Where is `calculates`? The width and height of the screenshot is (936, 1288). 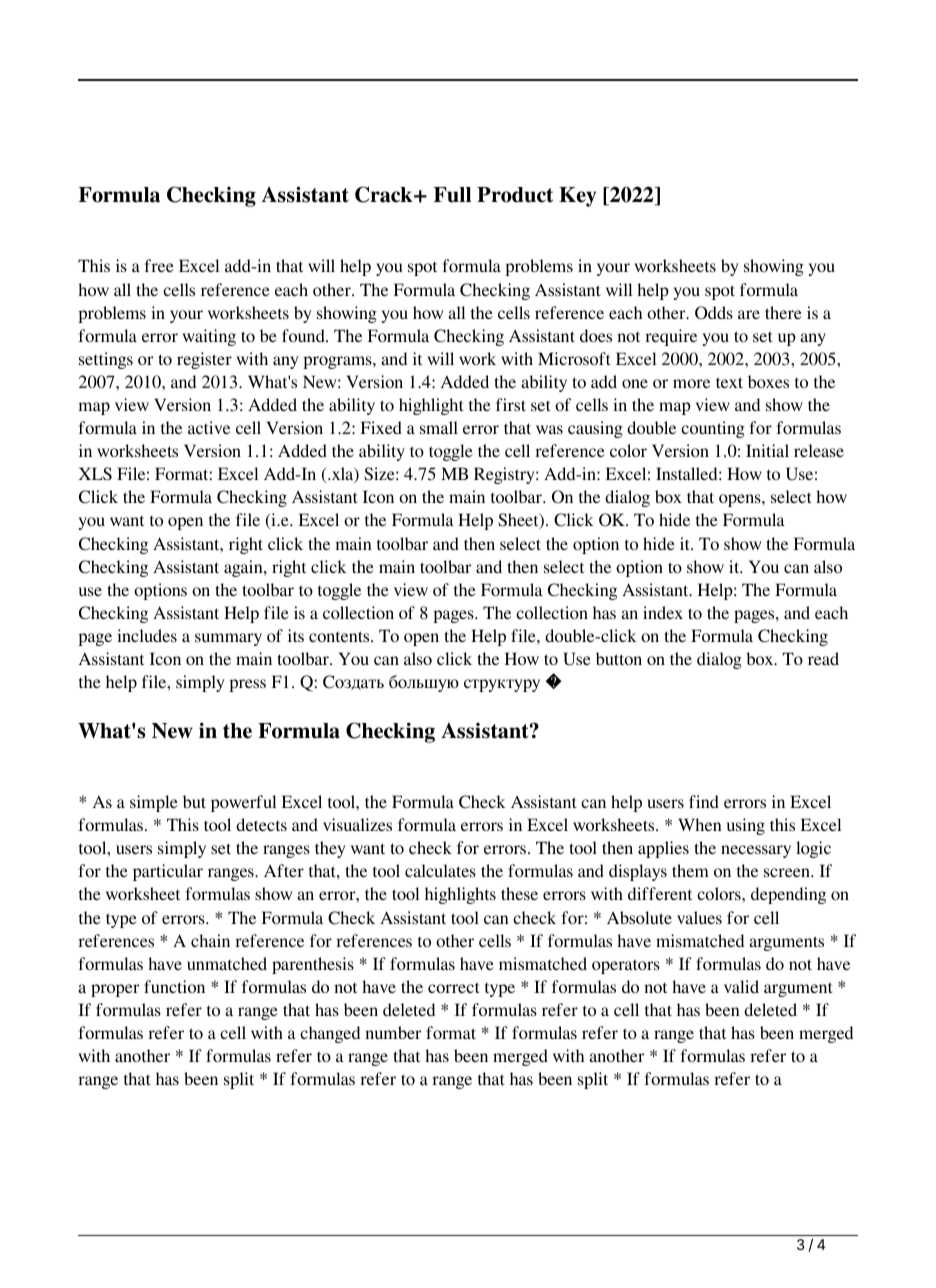
calculates is located at coordinates (440, 870).
